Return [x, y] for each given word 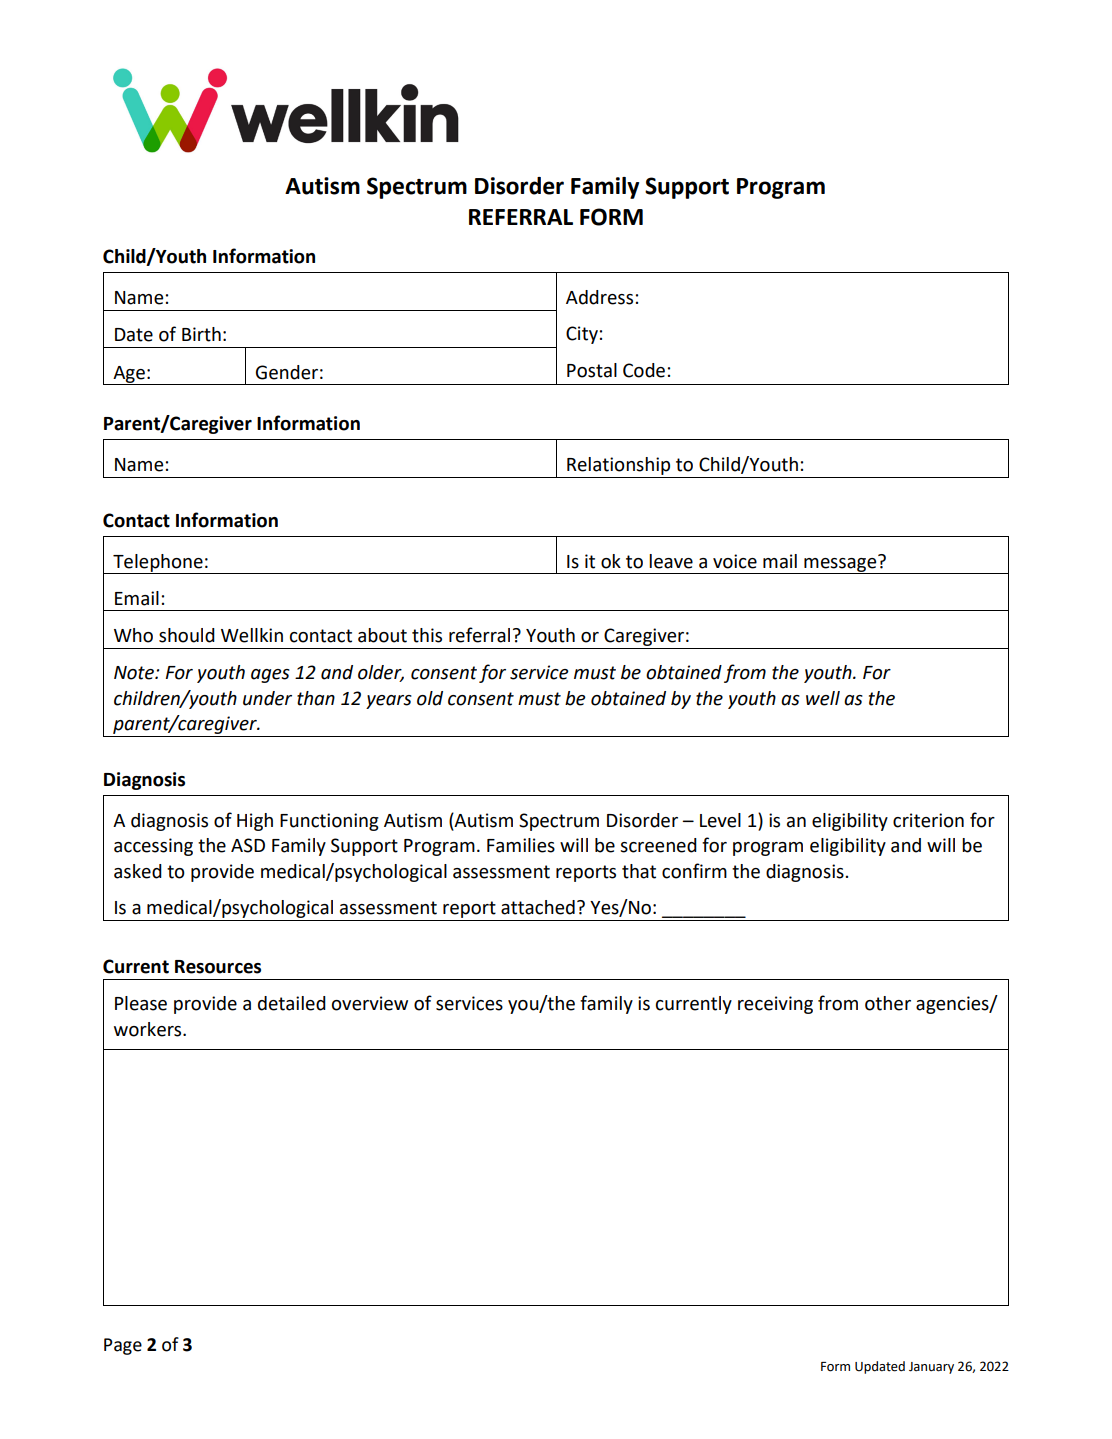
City [582, 335]
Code [644, 370]
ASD [248, 845]
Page [123, 1346]
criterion [928, 820]
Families [521, 845]
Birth [201, 334]
